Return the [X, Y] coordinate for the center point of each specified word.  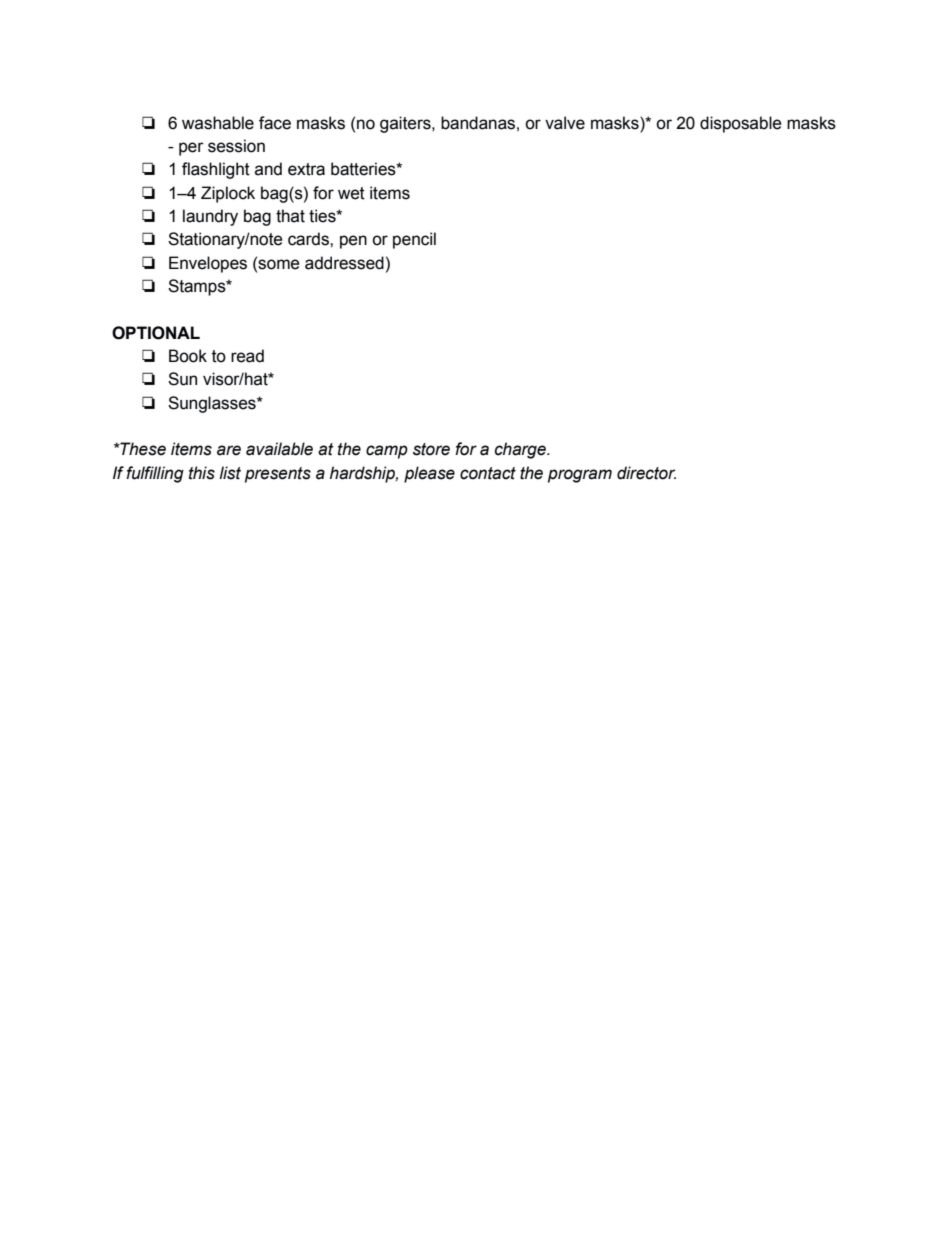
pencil [414, 240]
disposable [741, 124]
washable [218, 123]
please [429, 474]
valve [565, 123]
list [230, 473]
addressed [344, 263]
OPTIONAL [156, 333]
